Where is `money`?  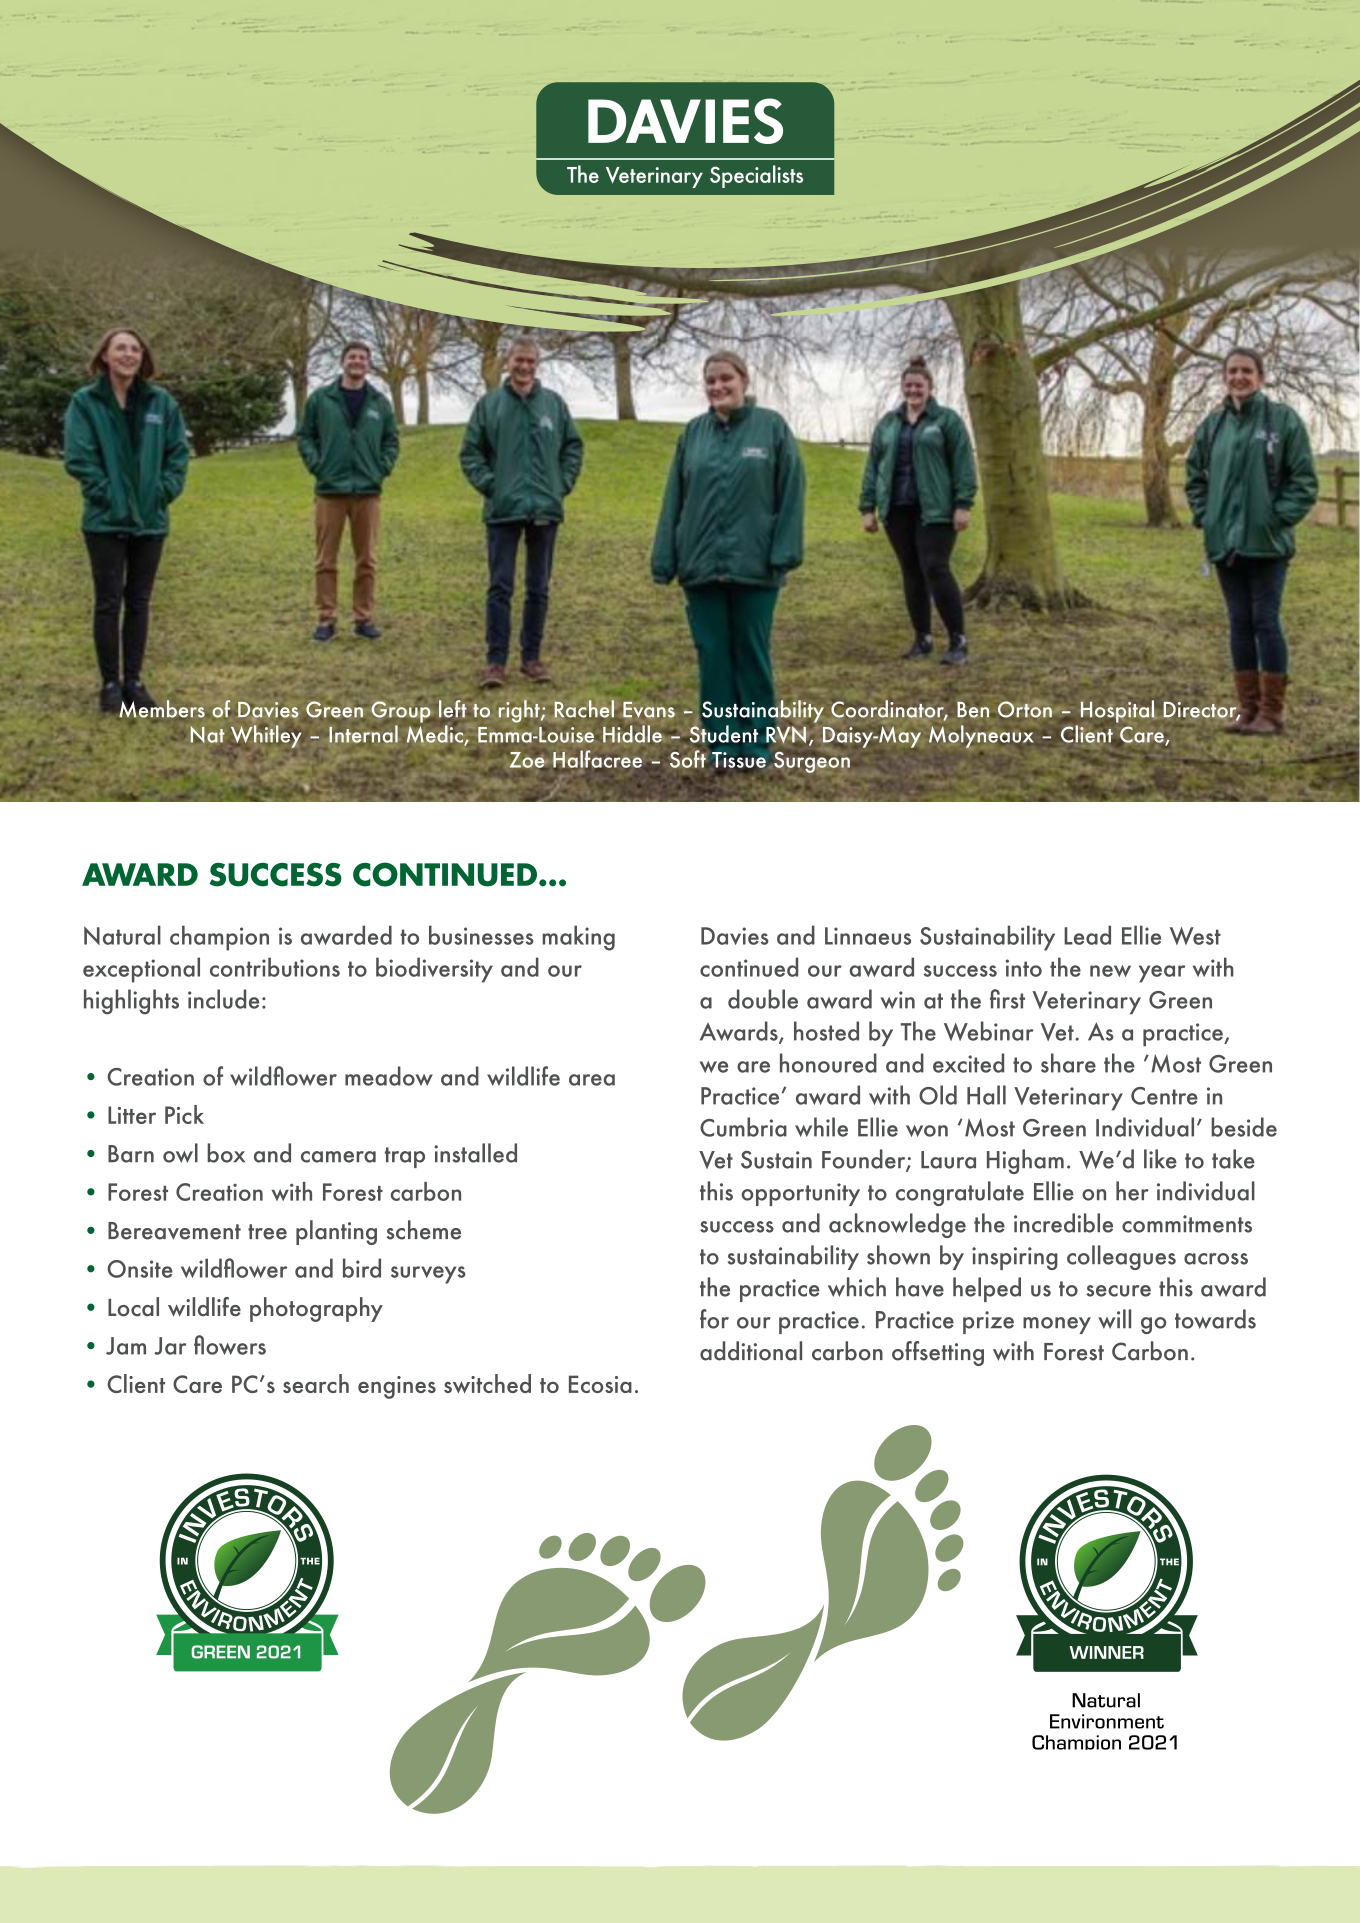
money is located at coordinates (1057, 1325).
